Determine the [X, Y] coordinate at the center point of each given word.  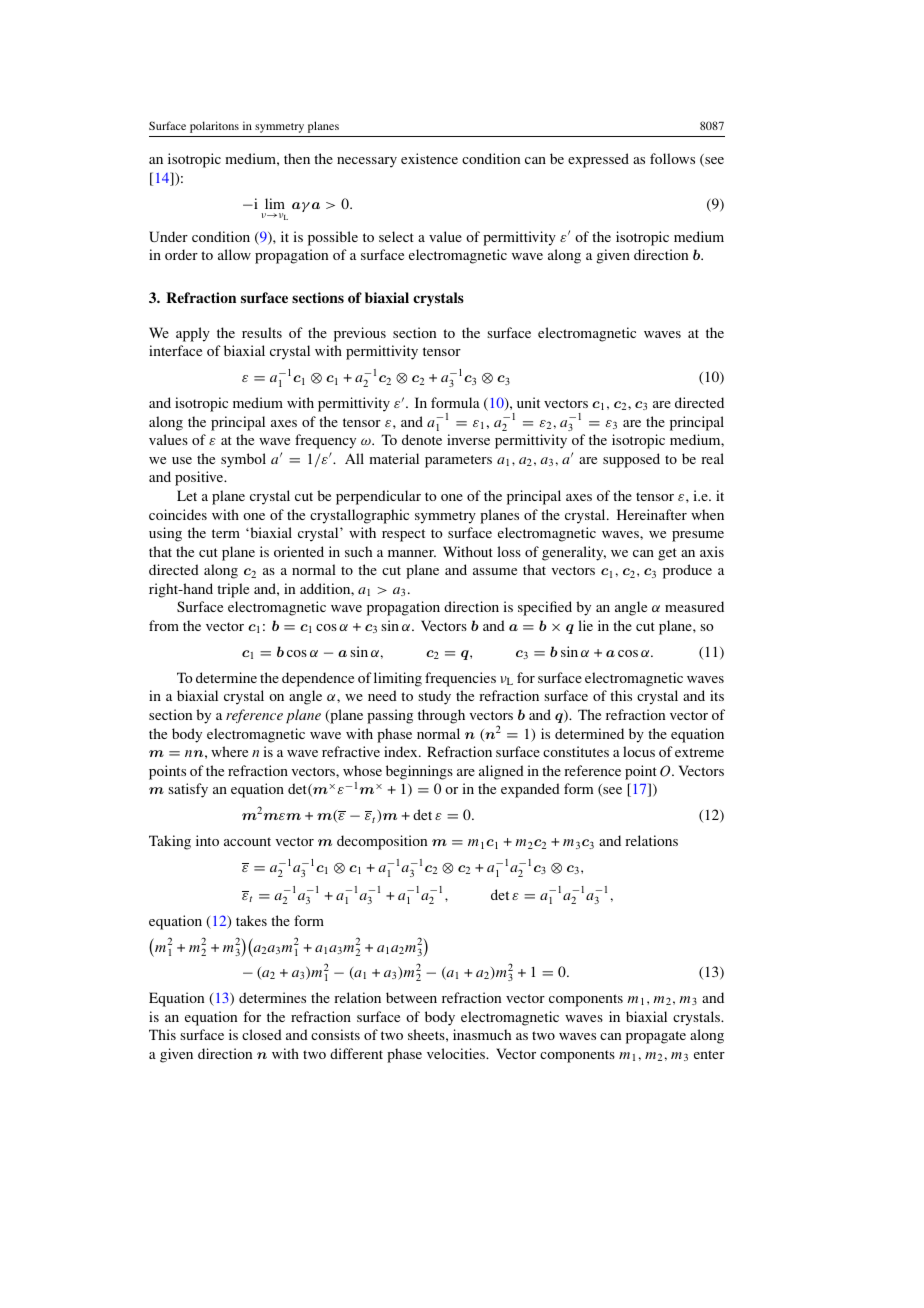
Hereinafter [652, 514]
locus [639, 751]
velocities [457, 1053]
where [229, 751]
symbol [243, 460]
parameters [458, 461]
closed [262, 1034]
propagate [656, 1037]
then [297, 158]
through [441, 716]
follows [672, 158]
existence [429, 158]
